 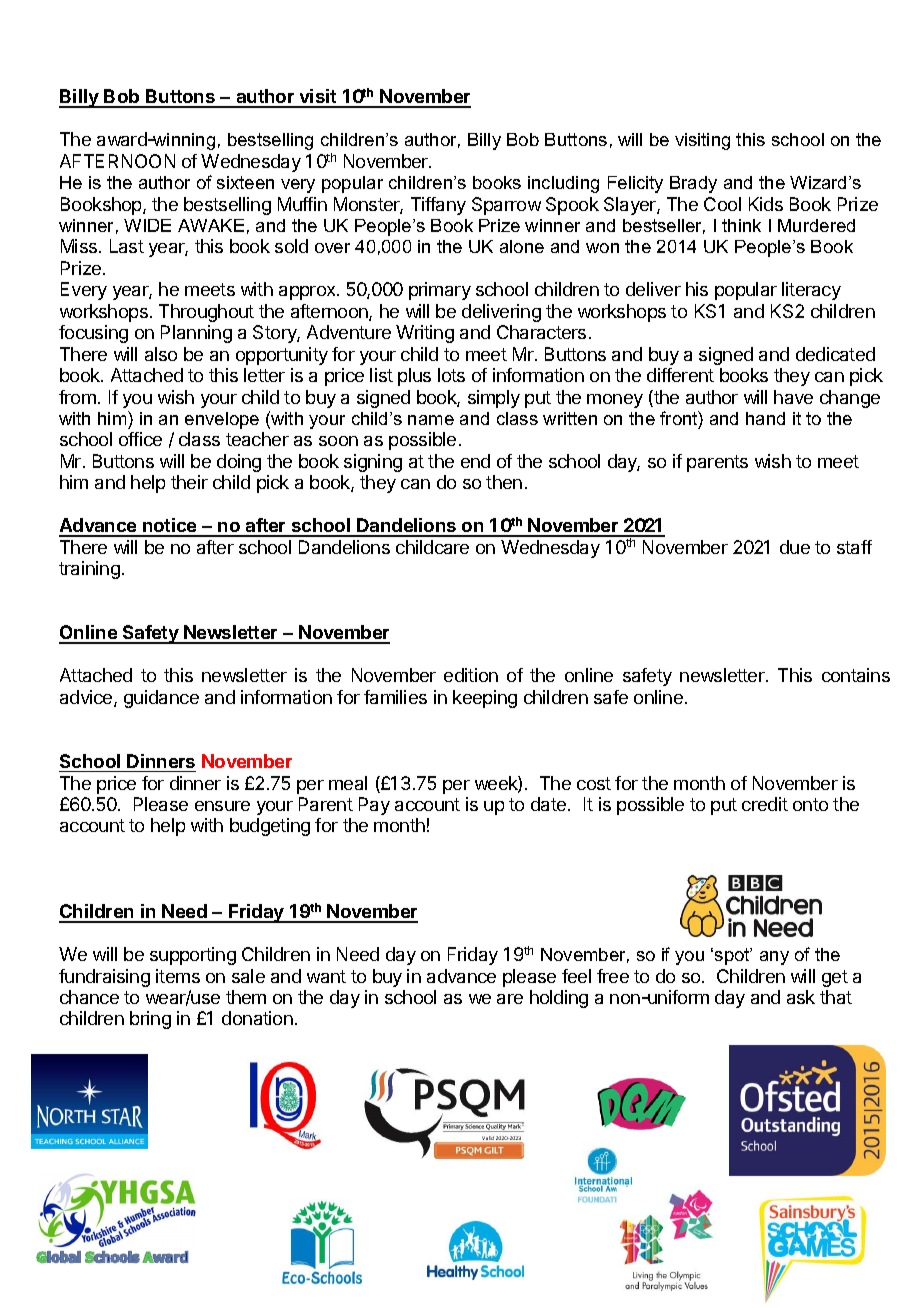 I want to click on office, so click(x=140, y=439).
